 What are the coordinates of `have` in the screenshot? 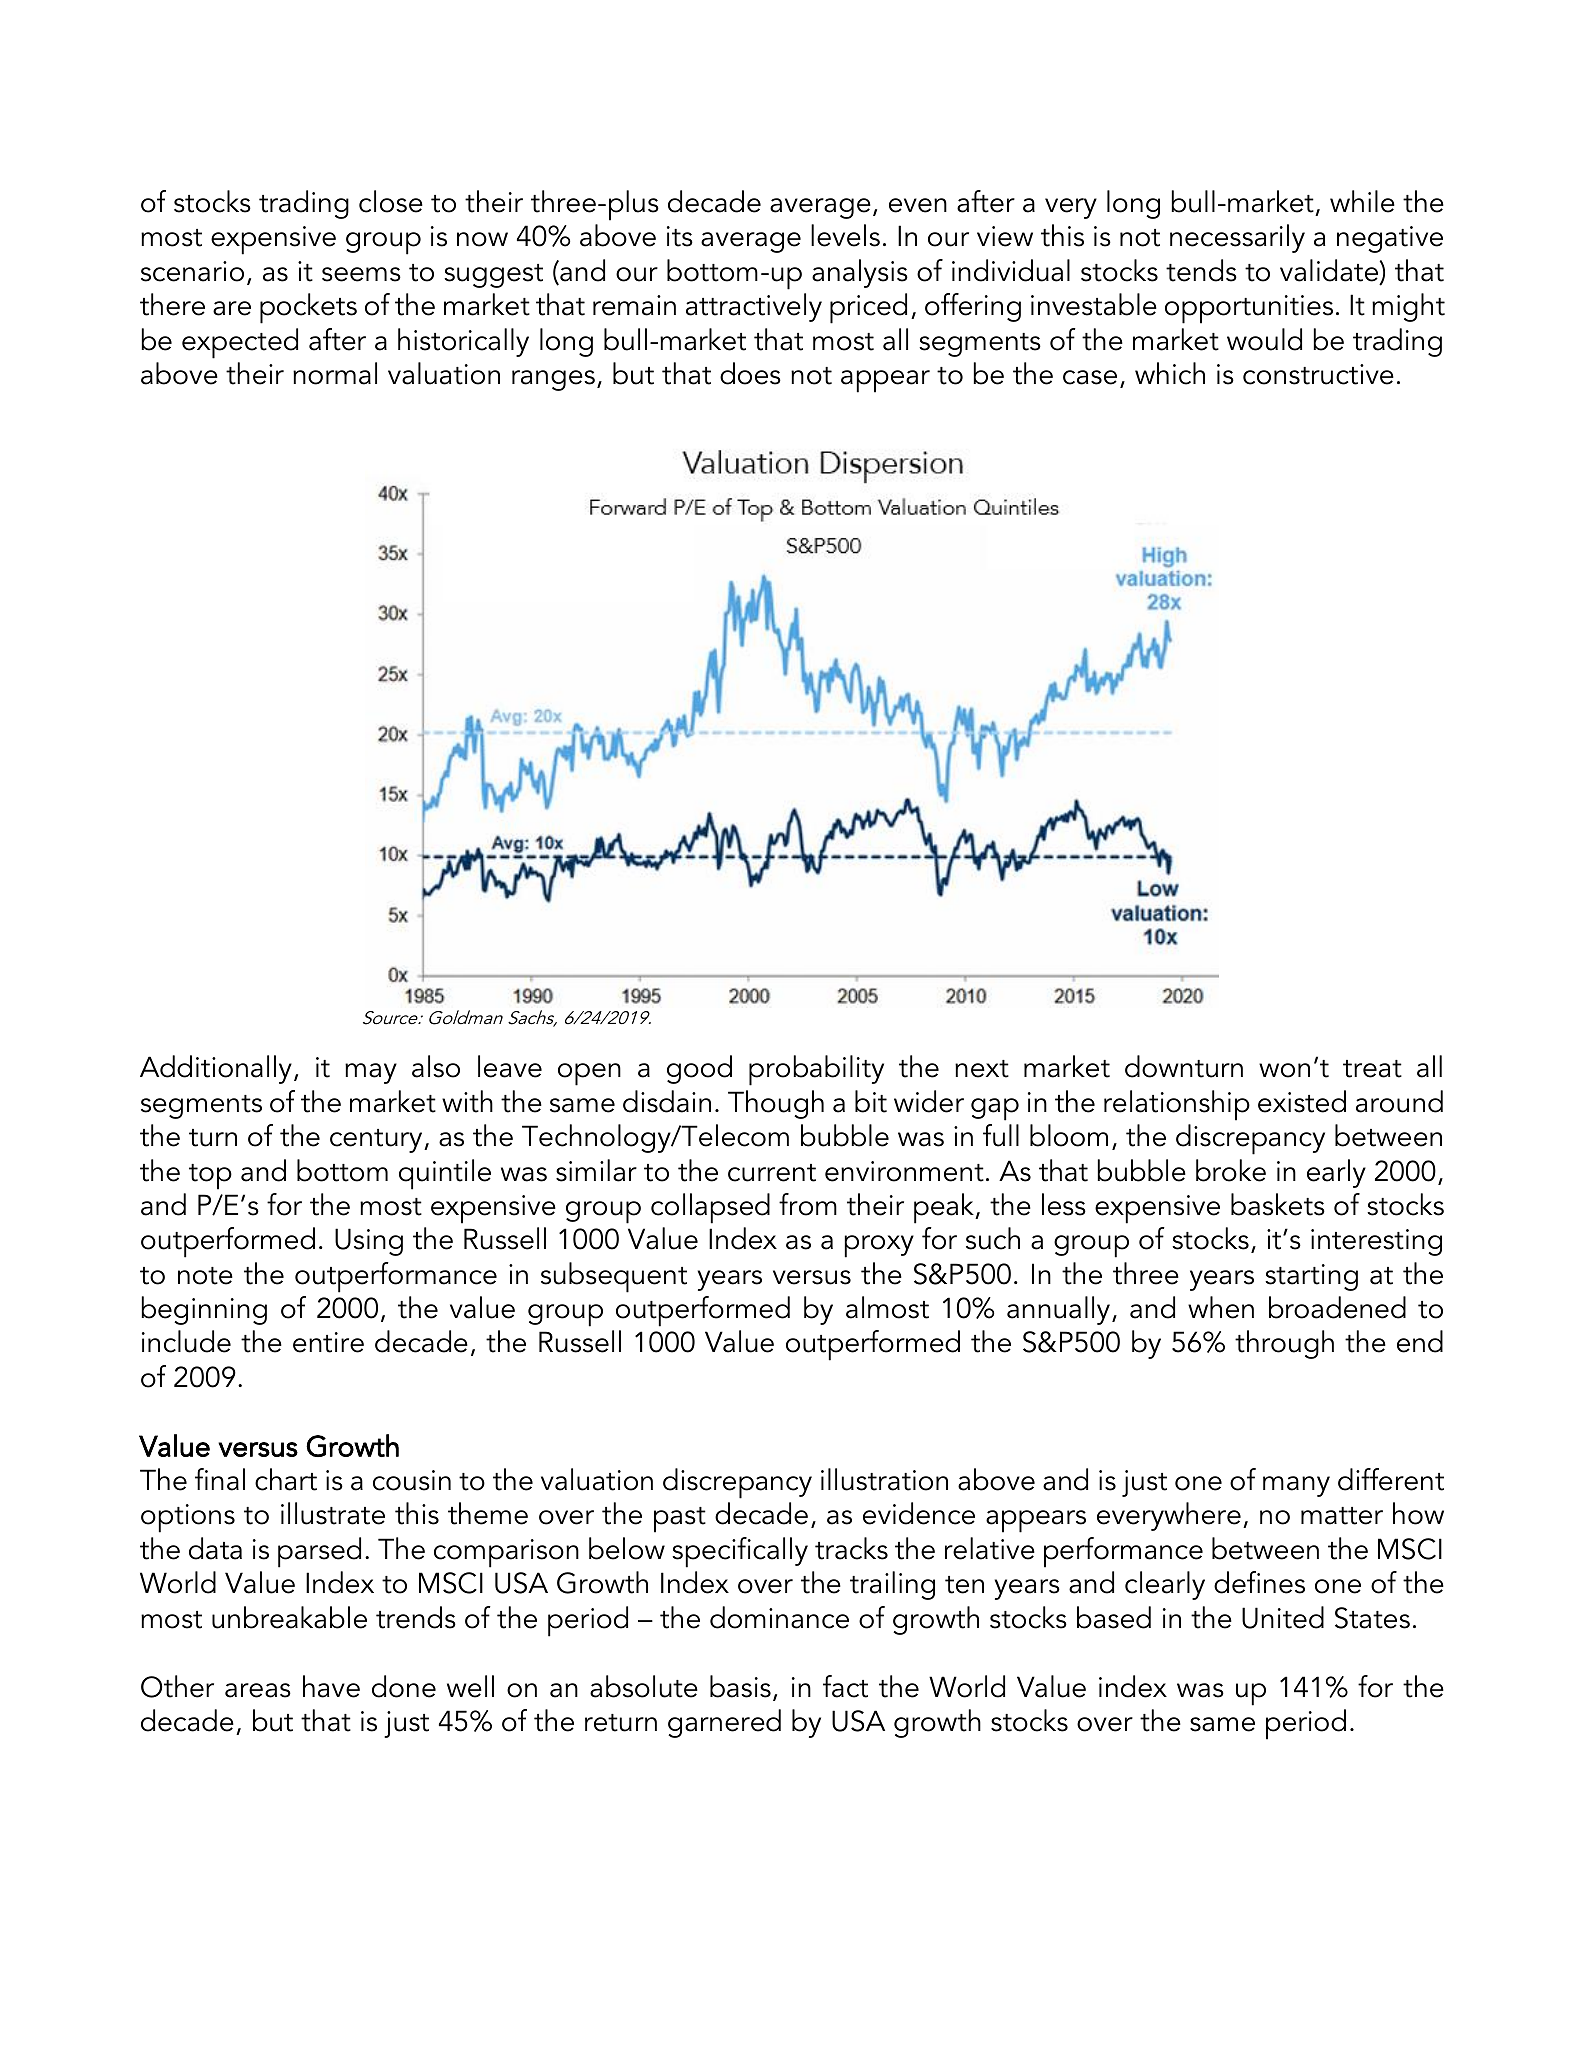 It's located at (331, 1686).
